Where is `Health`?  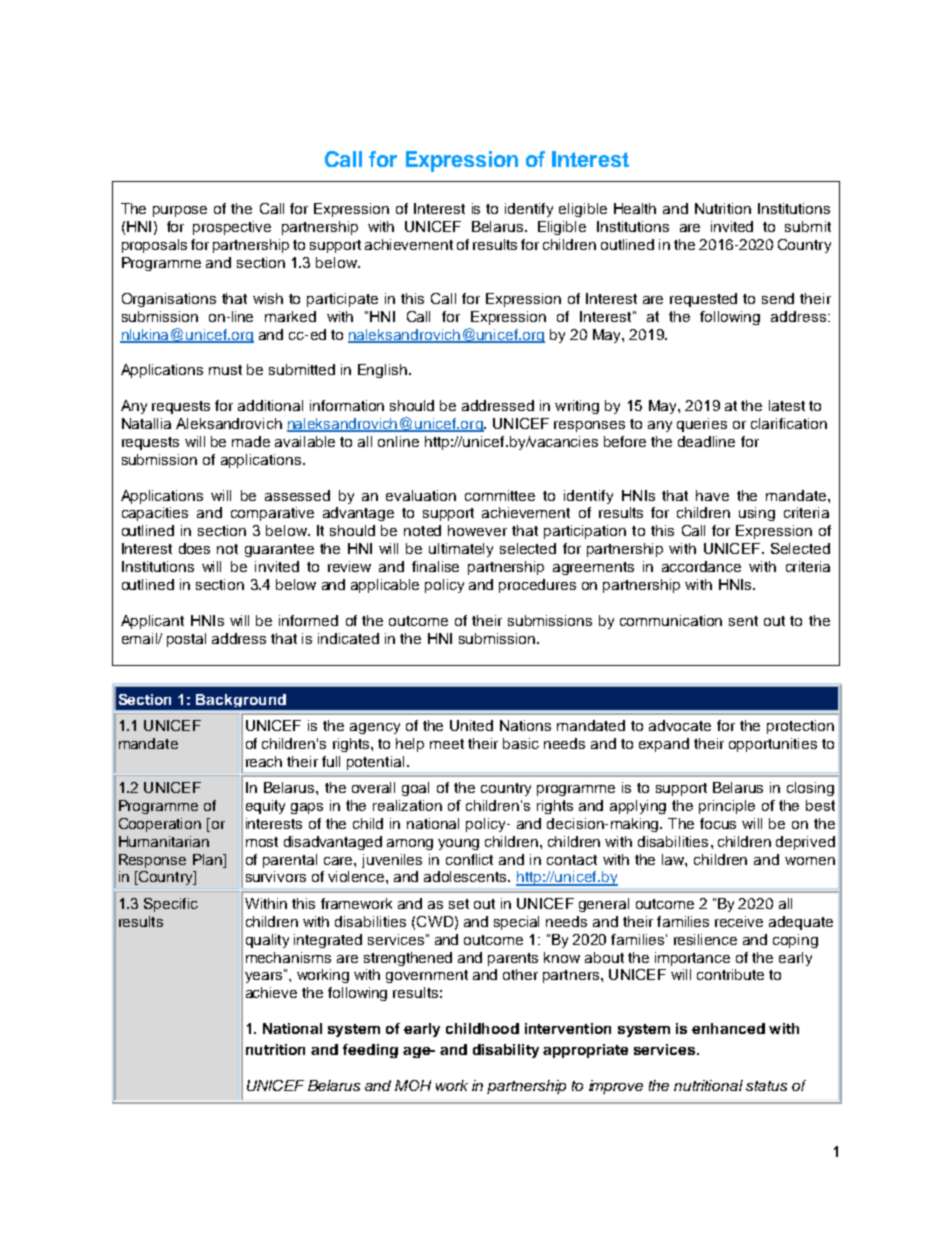
Health is located at coordinates (635, 208).
